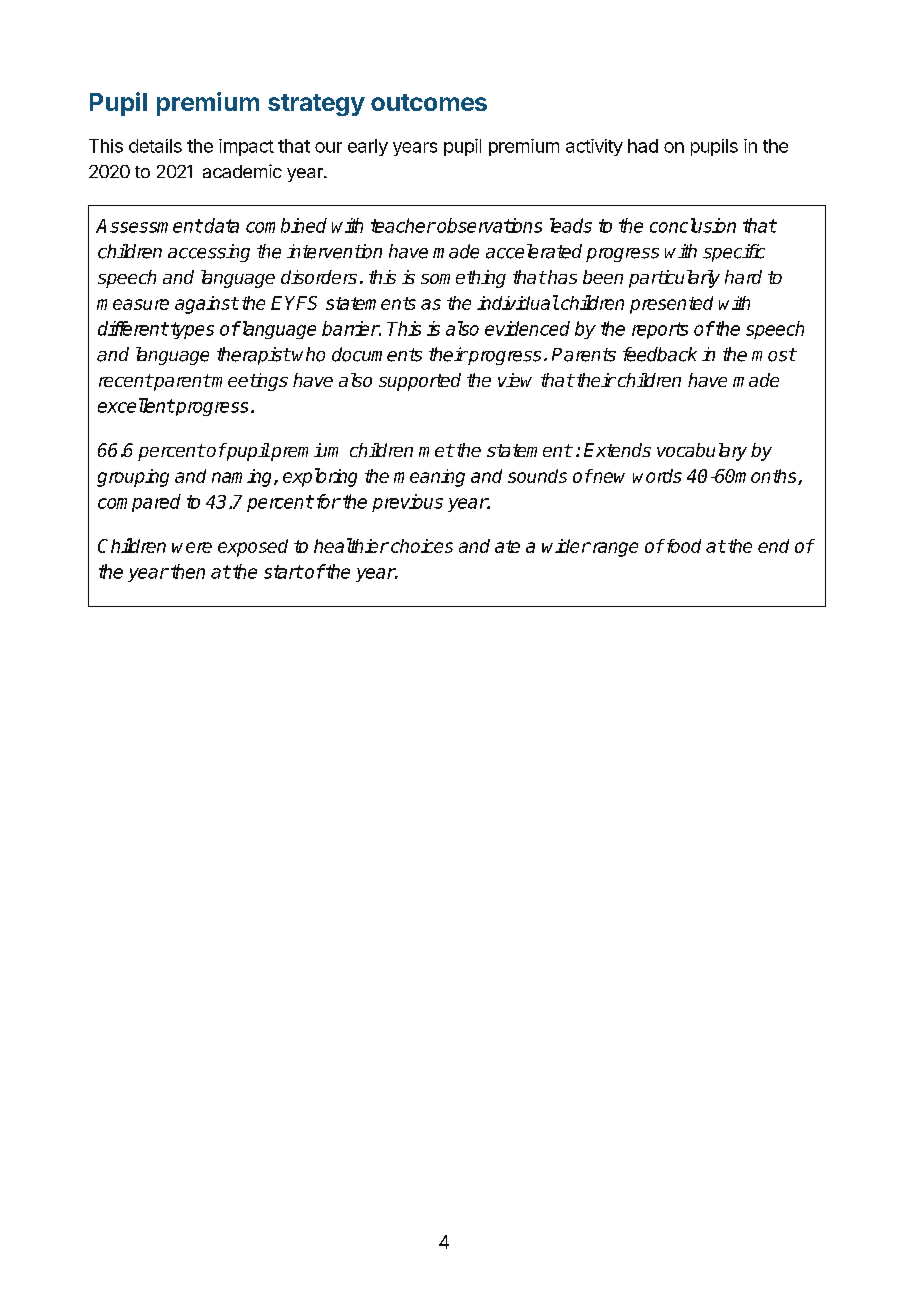  What do you see at coordinates (429, 102) in the screenshot?
I see `outcomes` at bounding box center [429, 102].
